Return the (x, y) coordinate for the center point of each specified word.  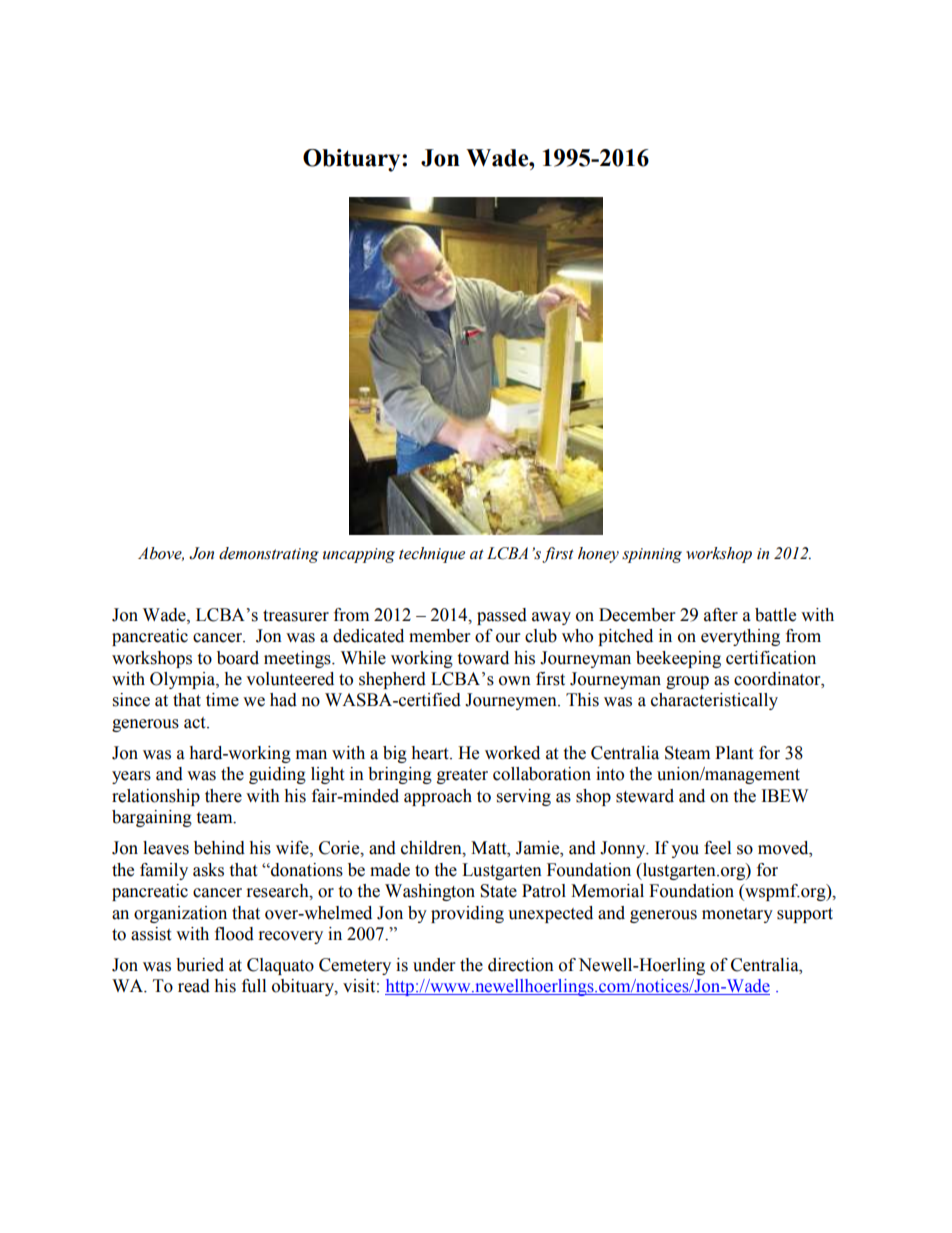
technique (432, 555)
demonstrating (269, 555)
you (685, 851)
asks (208, 870)
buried (200, 965)
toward (483, 658)
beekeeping (678, 659)
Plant (734, 753)
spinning (652, 555)
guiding (277, 775)
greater (462, 776)
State (498, 891)
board (238, 658)
